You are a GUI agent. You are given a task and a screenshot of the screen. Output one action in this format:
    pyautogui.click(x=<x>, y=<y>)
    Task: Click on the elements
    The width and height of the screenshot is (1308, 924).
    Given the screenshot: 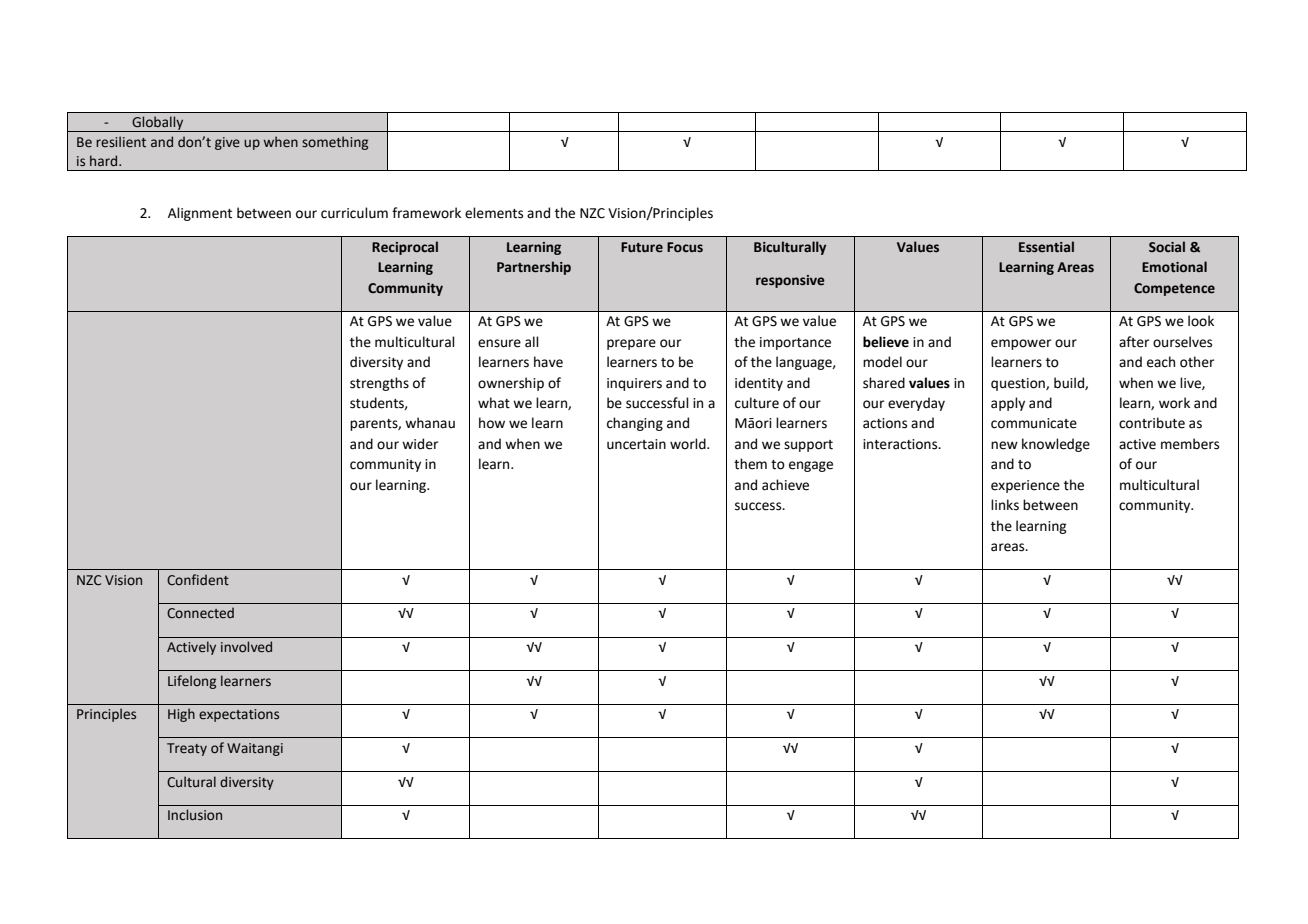 What is the action you would take?
    pyautogui.click(x=494, y=213)
